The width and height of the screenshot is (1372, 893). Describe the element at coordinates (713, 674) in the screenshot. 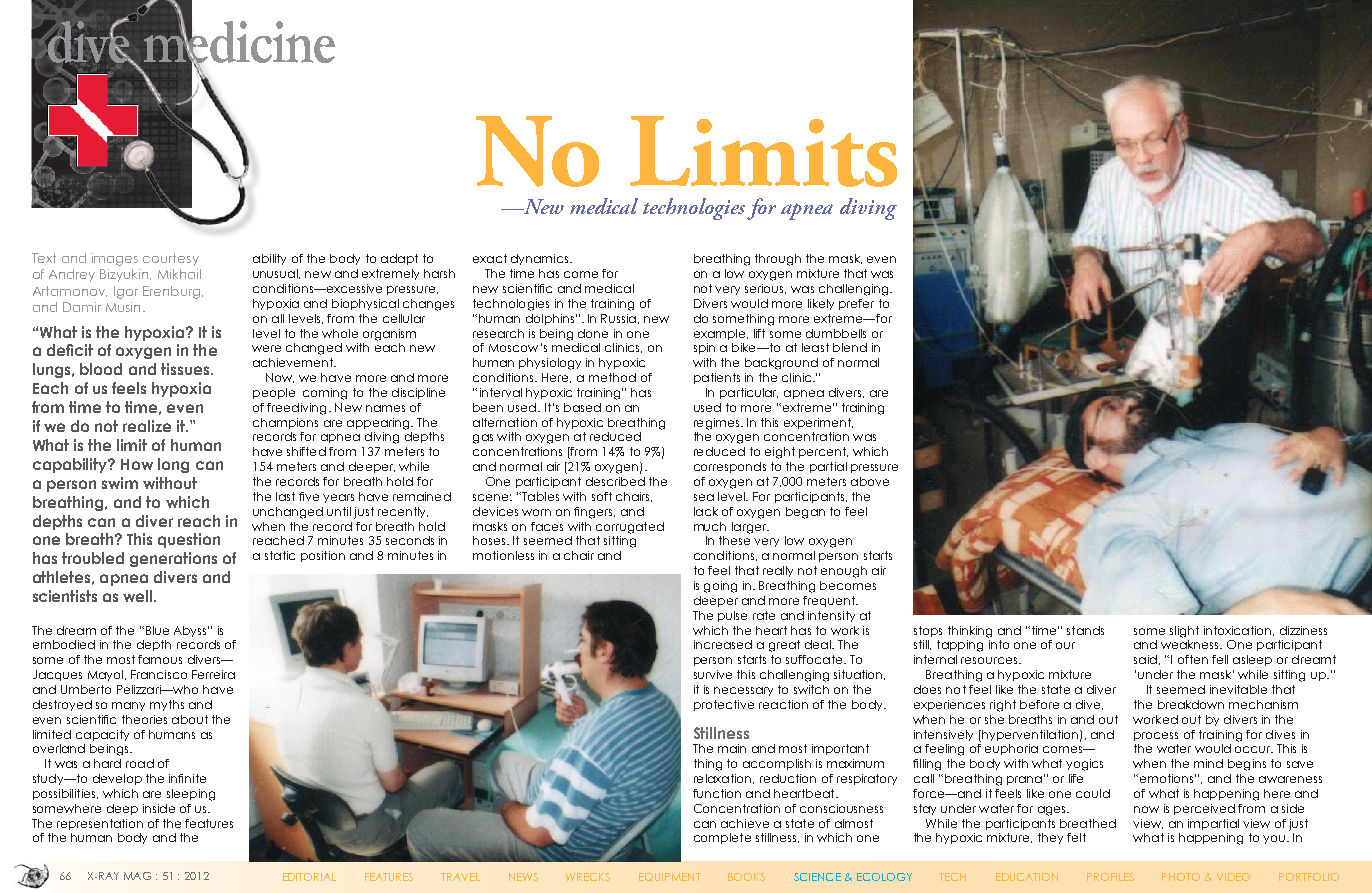

I see `survive` at that location.
